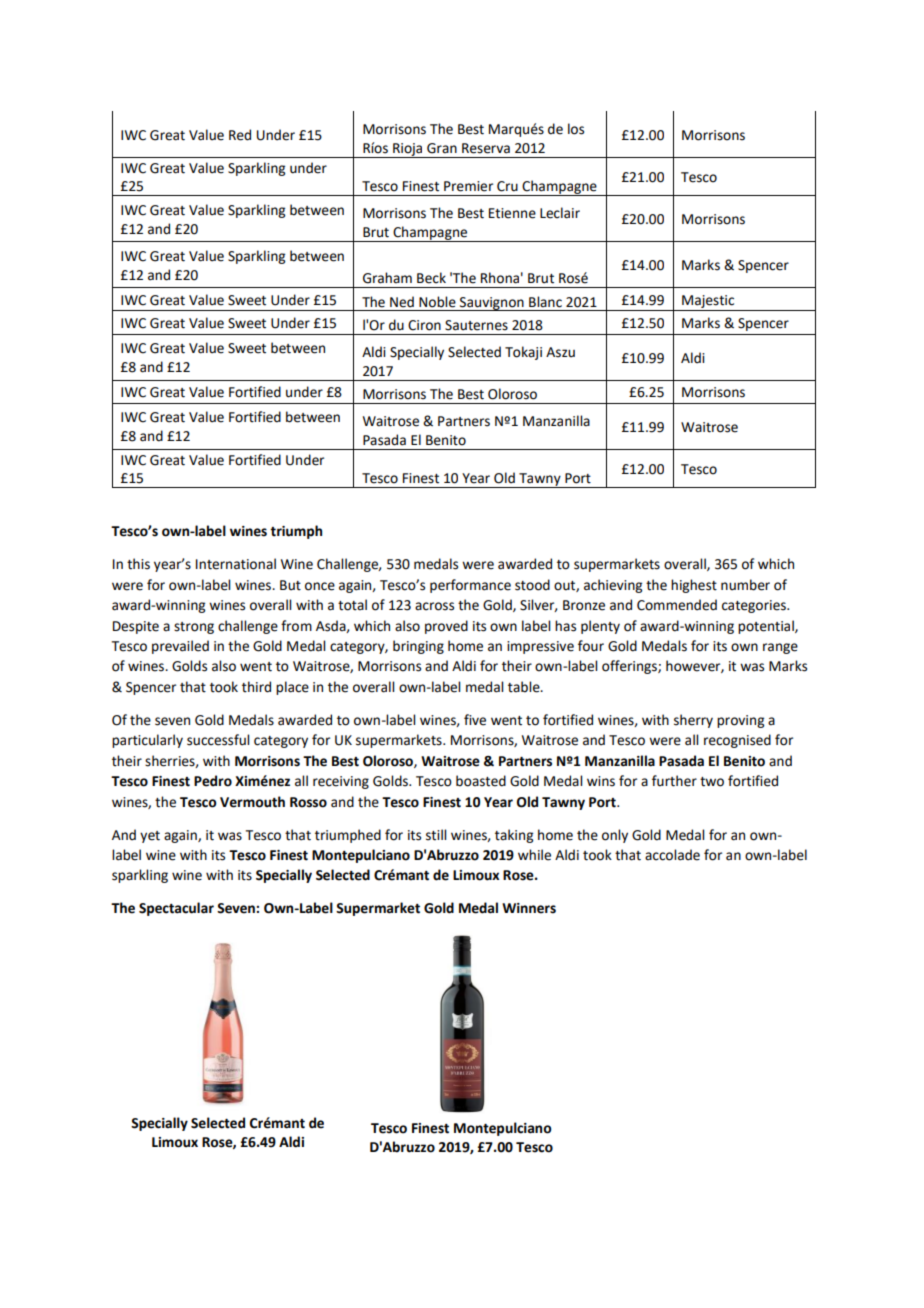  What do you see at coordinates (194, 628) in the image?
I see `strong` at bounding box center [194, 628].
